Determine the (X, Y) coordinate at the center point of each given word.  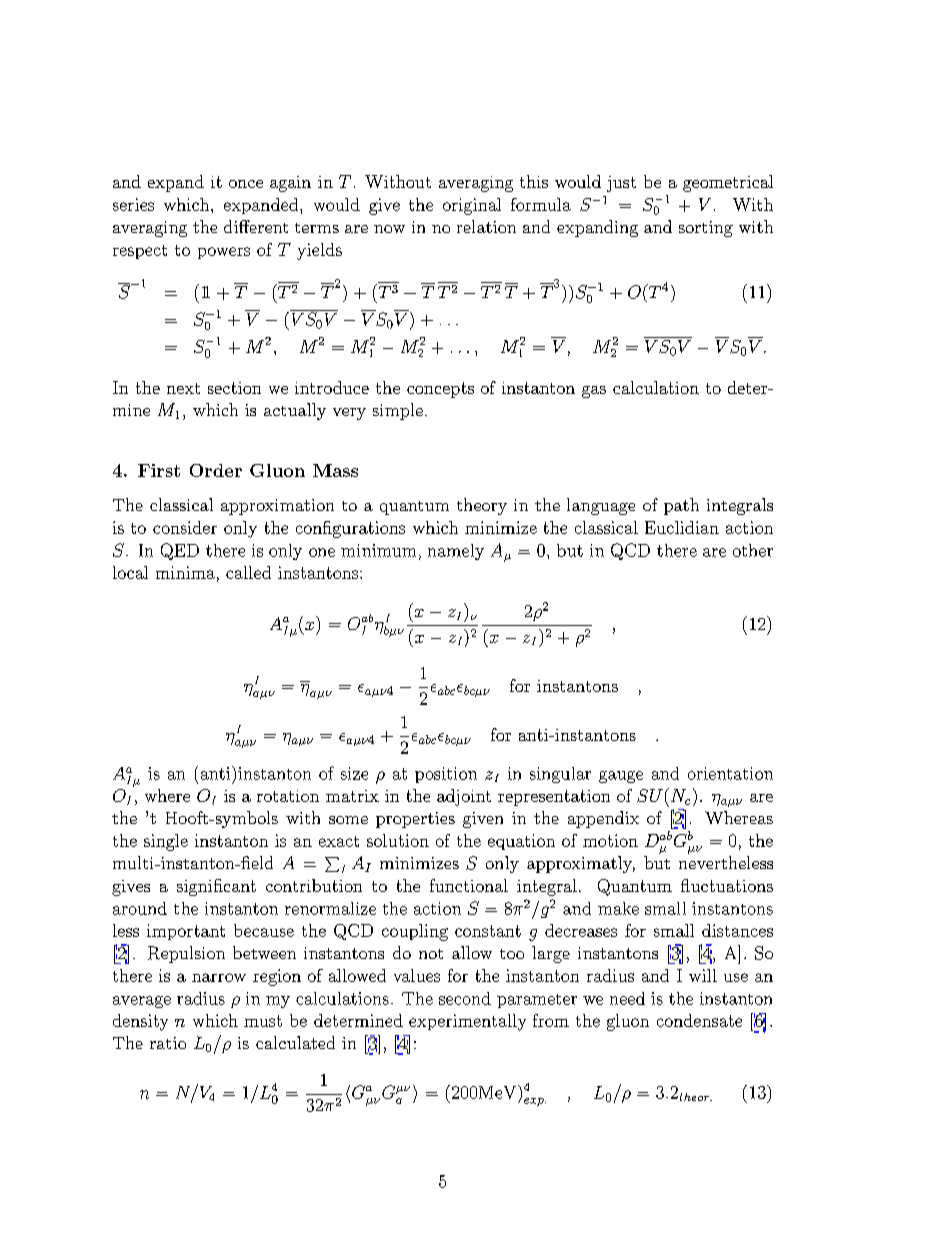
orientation (730, 773)
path (681, 506)
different (256, 226)
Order (216, 470)
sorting (706, 229)
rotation (288, 796)
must (263, 1021)
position (446, 775)
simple (398, 411)
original (472, 206)
